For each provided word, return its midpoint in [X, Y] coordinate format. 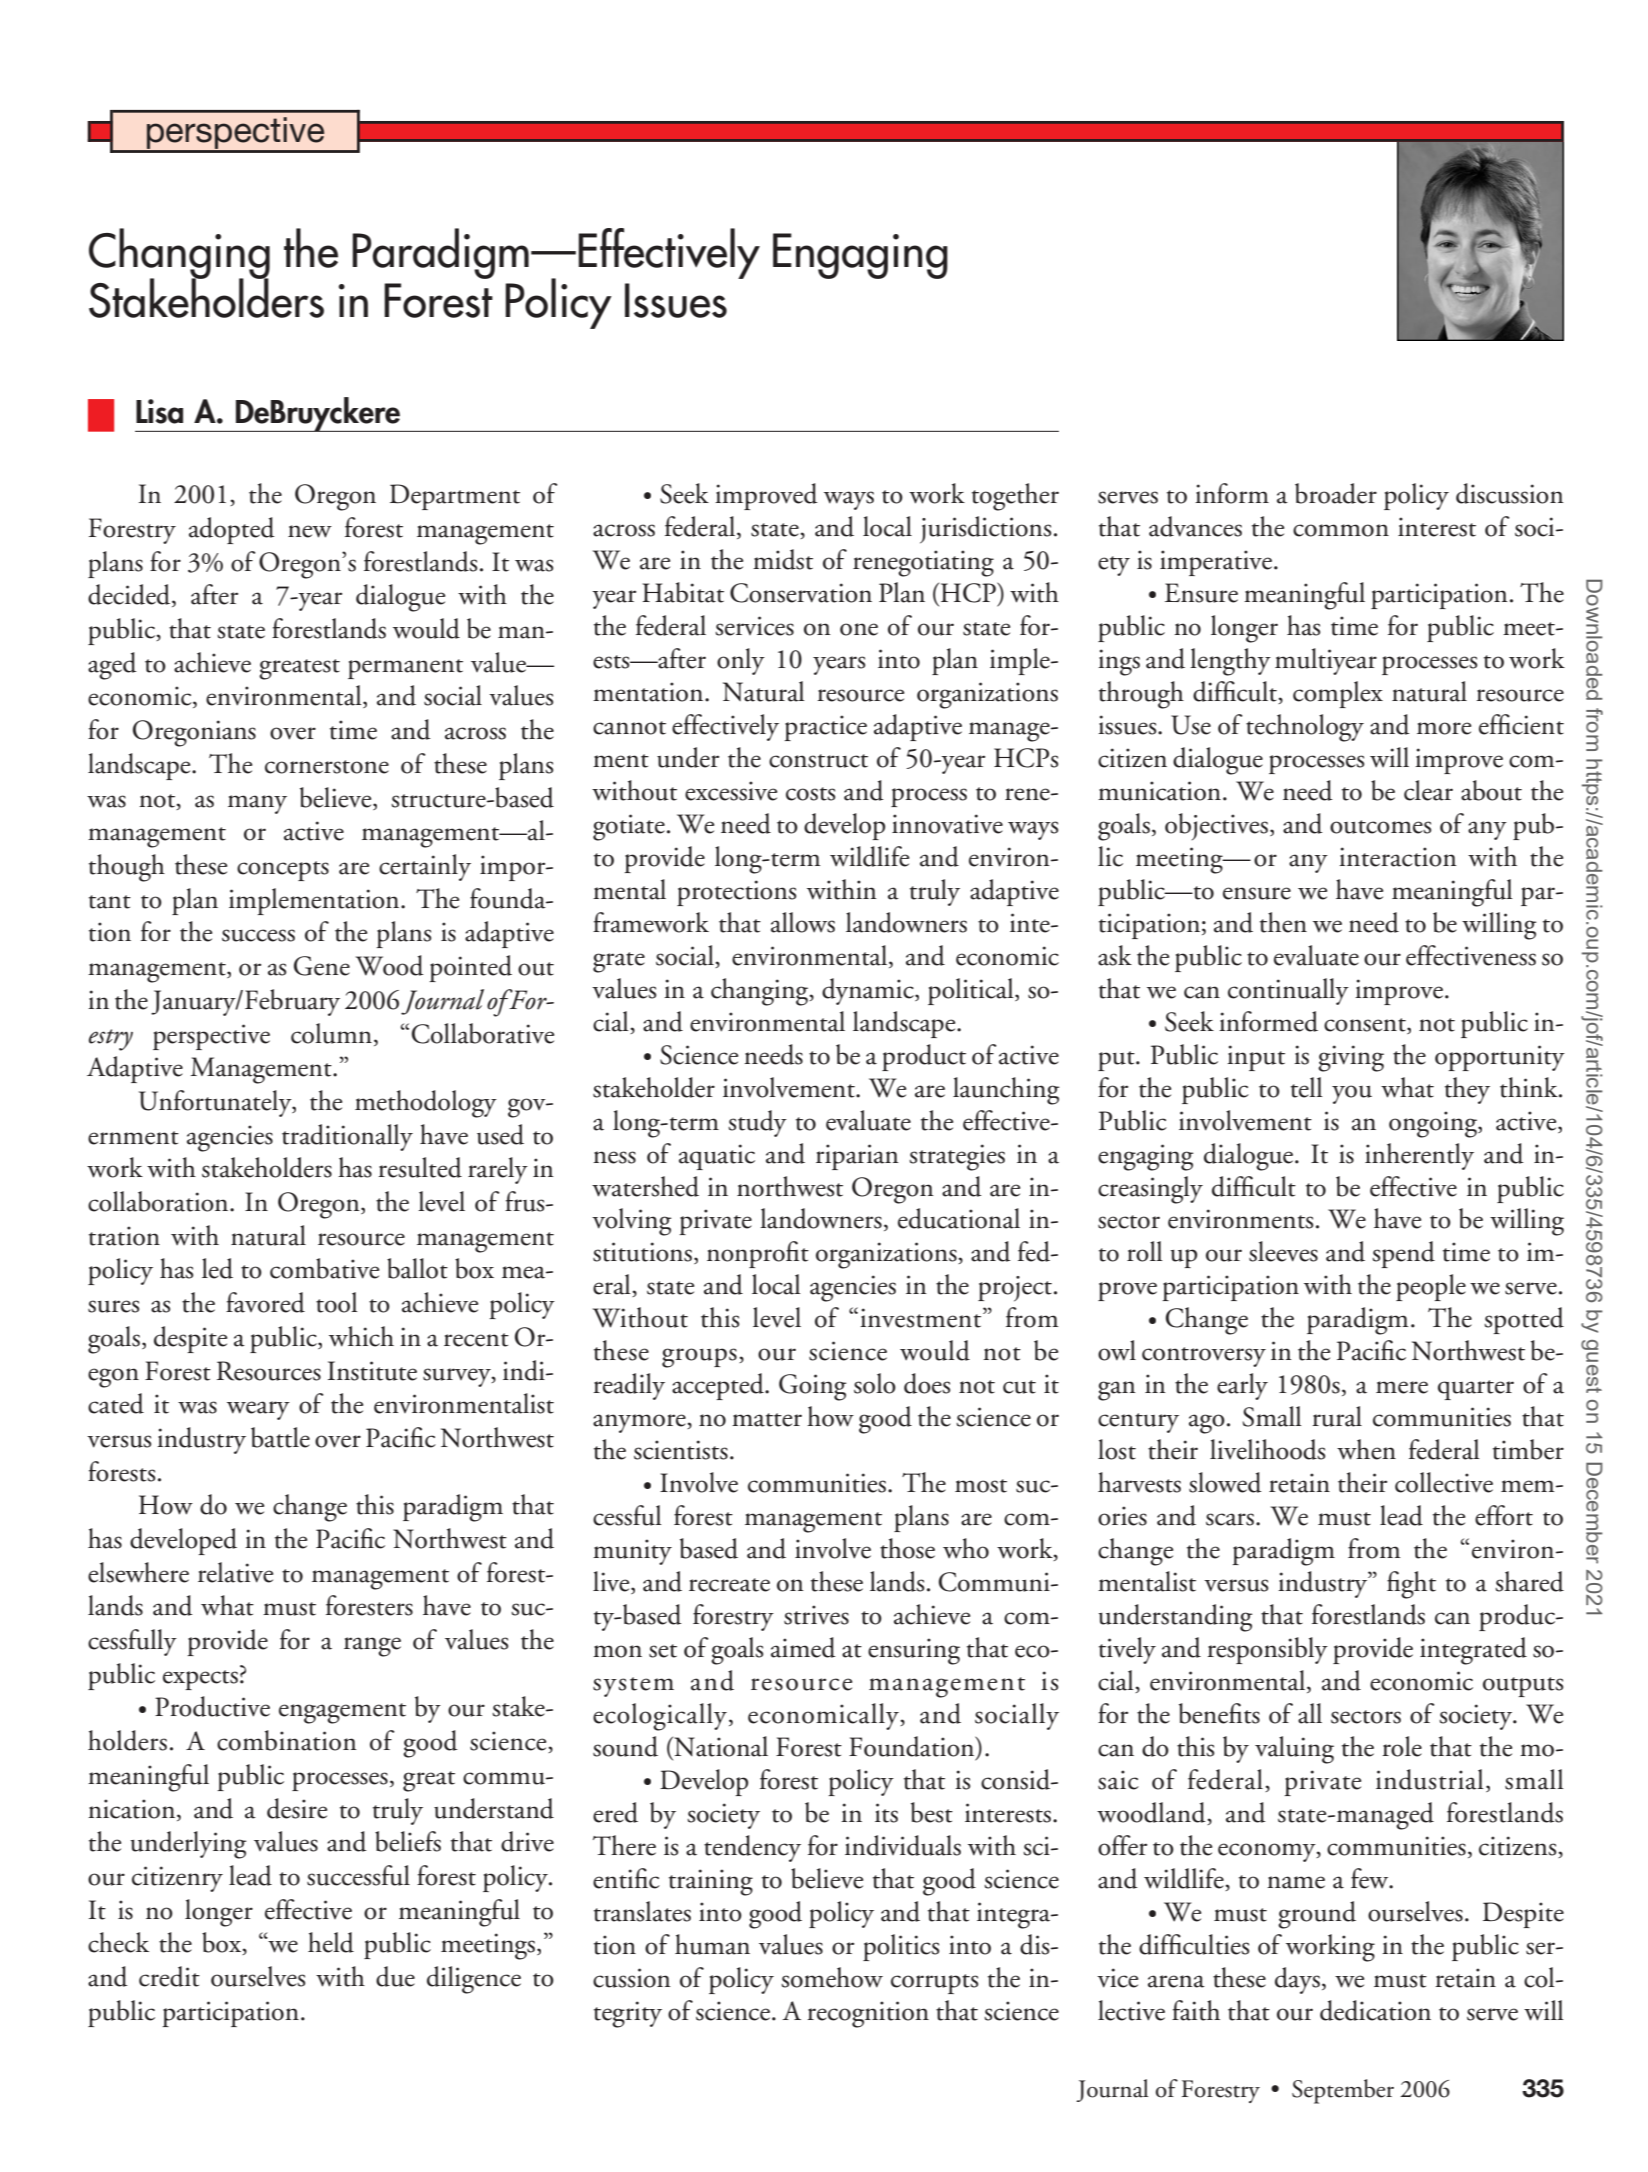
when [1366, 1449]
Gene [322, 966]
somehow [832, 1977]
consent [1366, 1025]
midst [783, 559]
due [395, 1976]
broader [1336, 493]
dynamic [869, 991]
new [310, 531]
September [1343, 2091]
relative [235, 1572]
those [907, 1548]
